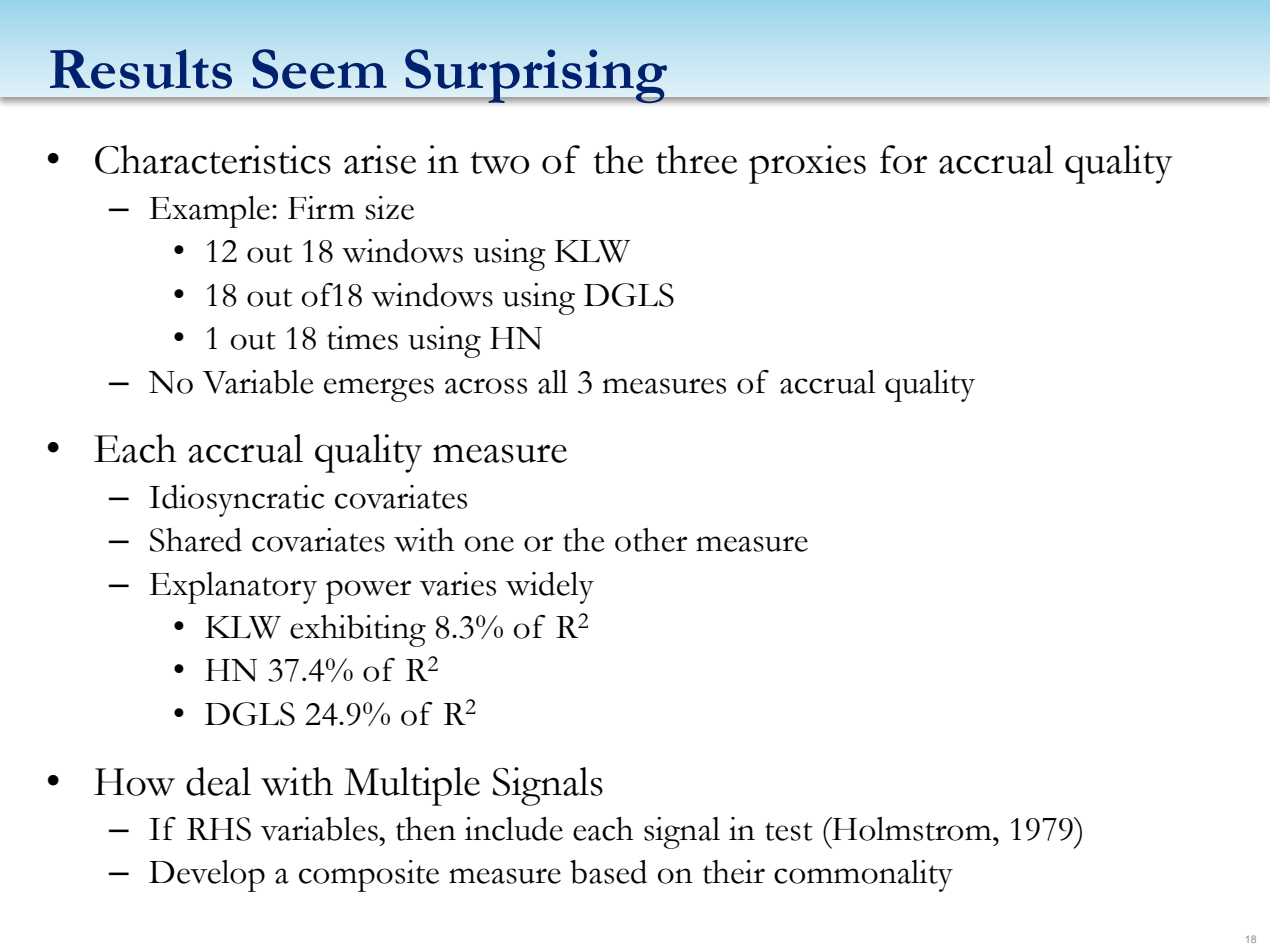 Image resolution: width=1270 pixels, height=952 pixels. What do you see at coordinates (553, 382) in the image?
I see `all` at bounding box center [553, 382].
